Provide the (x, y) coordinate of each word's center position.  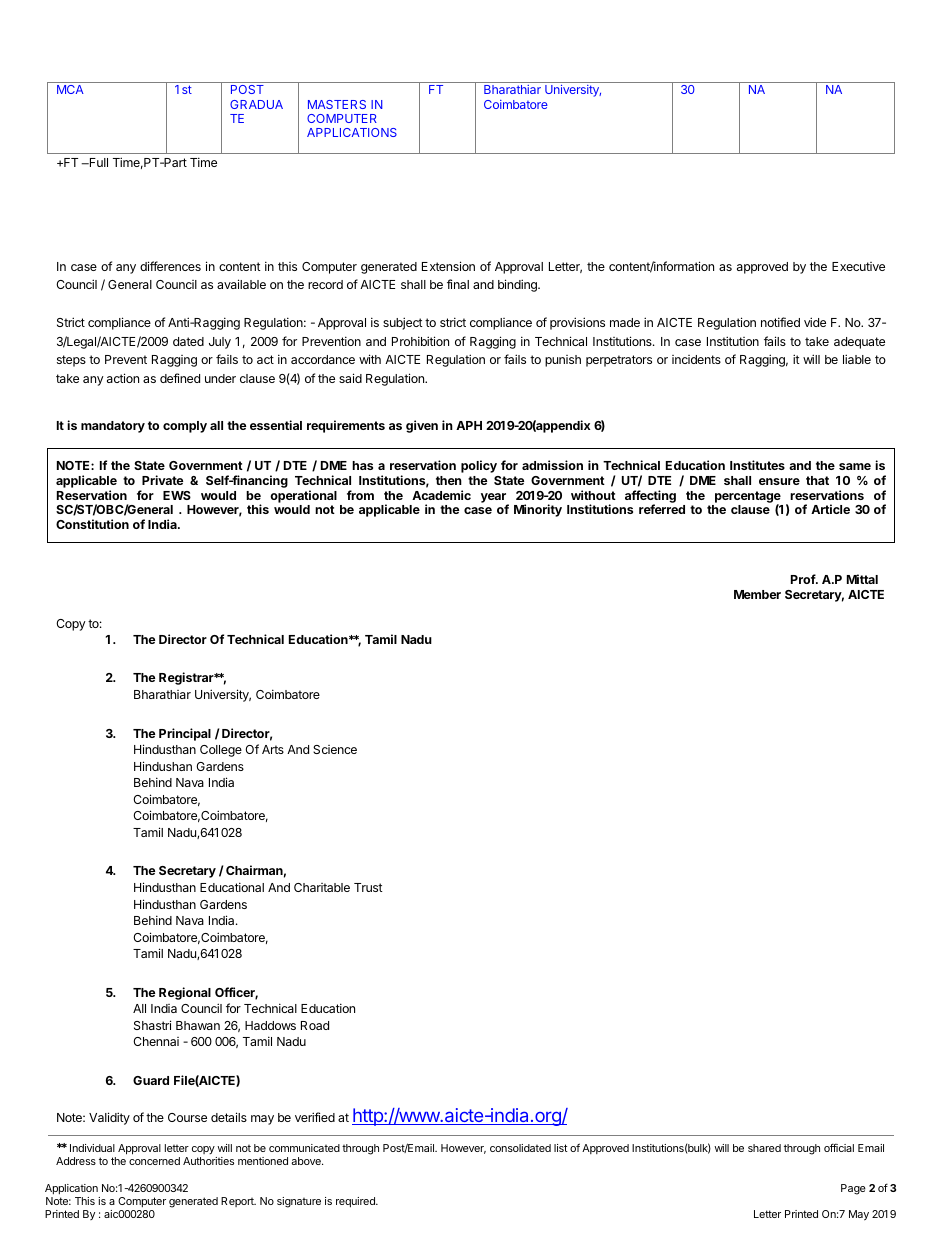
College (221, 751)
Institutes (757, 465)
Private (162, 480)
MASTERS (337, 104)
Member (757, 594)
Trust (368, 887)
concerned (154, 1161)
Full (97, 162)
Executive (858, 266)
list (561, 1148)
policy (479, 466)
